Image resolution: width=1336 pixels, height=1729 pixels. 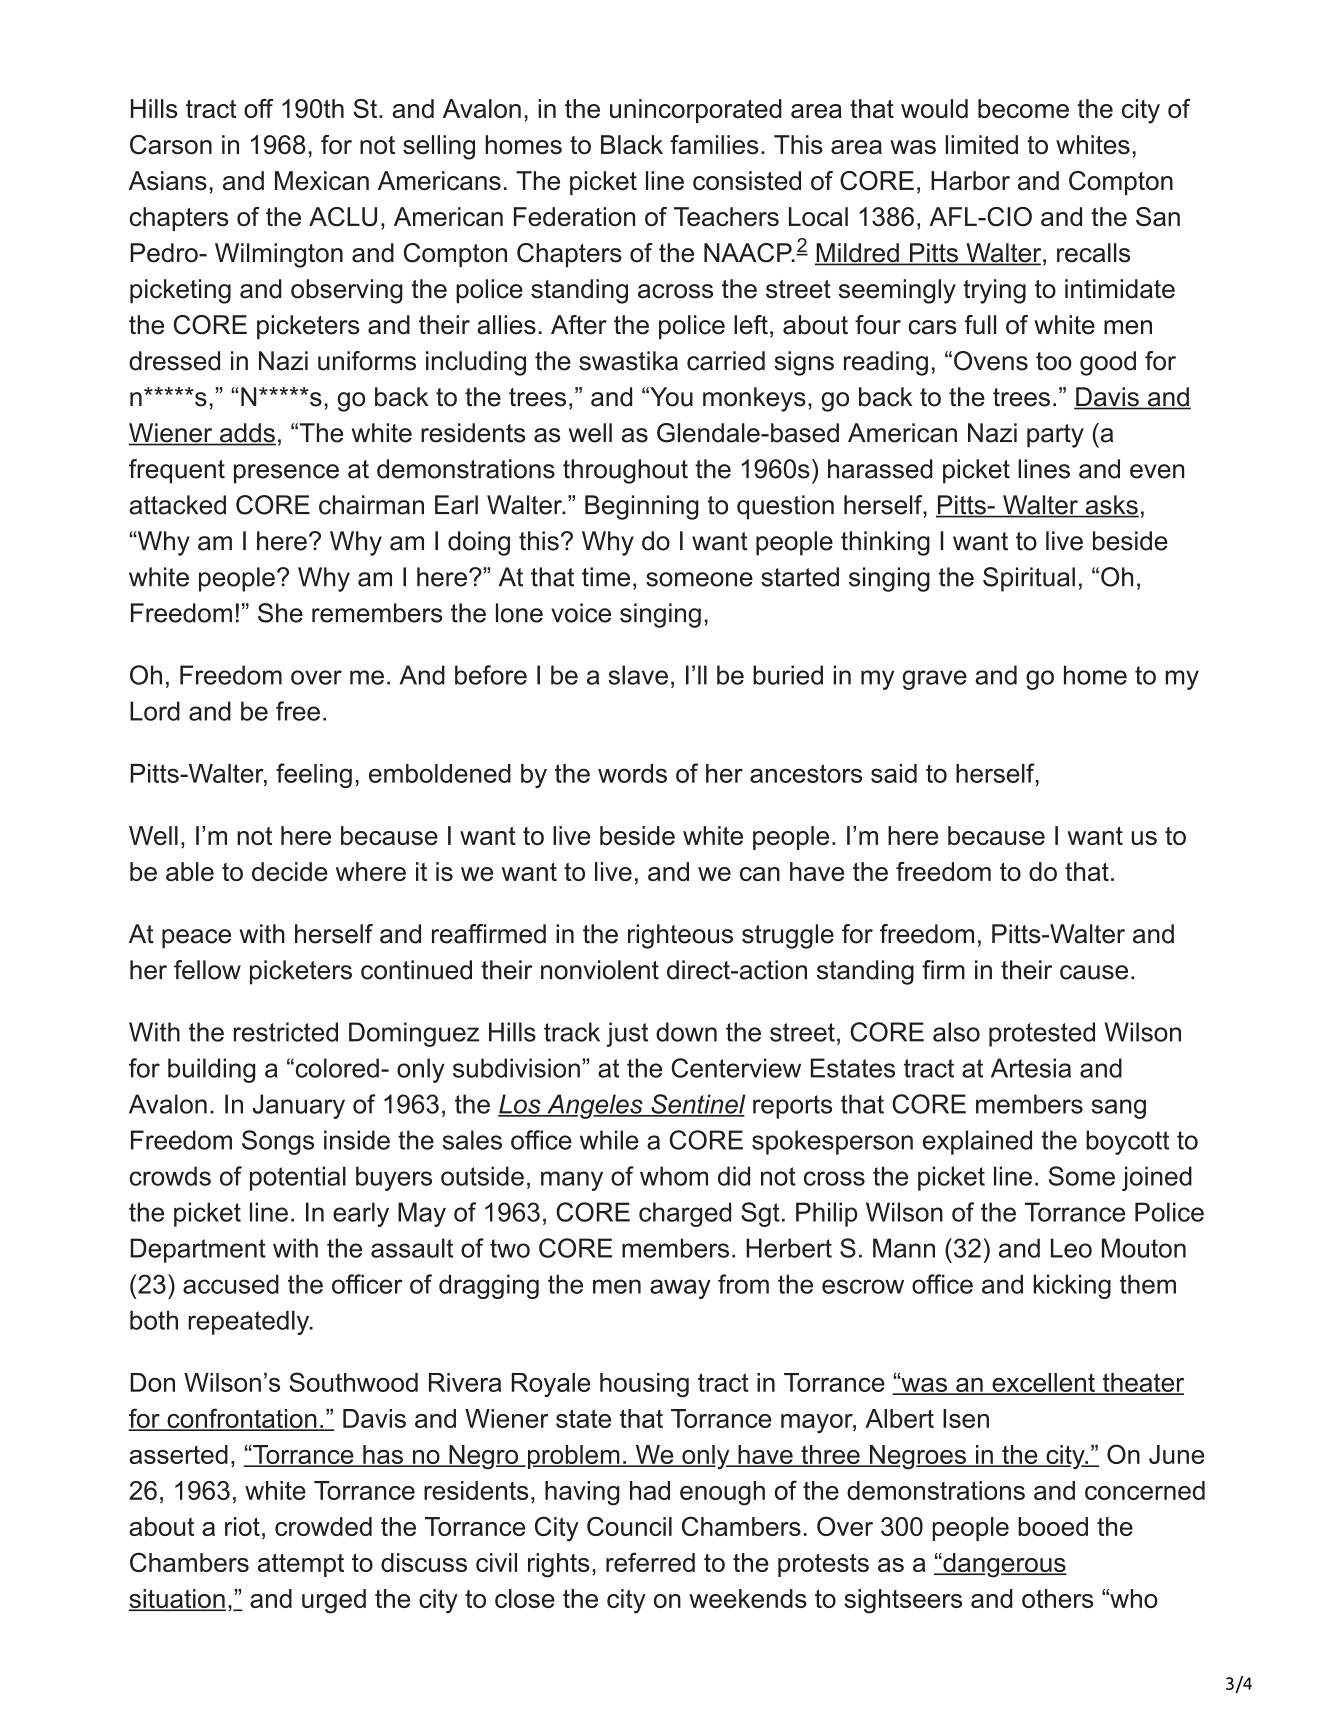 What do you see at coordinates (286, 474) in the screenshot?
I see `presence` at bounding box center [286, 474].
